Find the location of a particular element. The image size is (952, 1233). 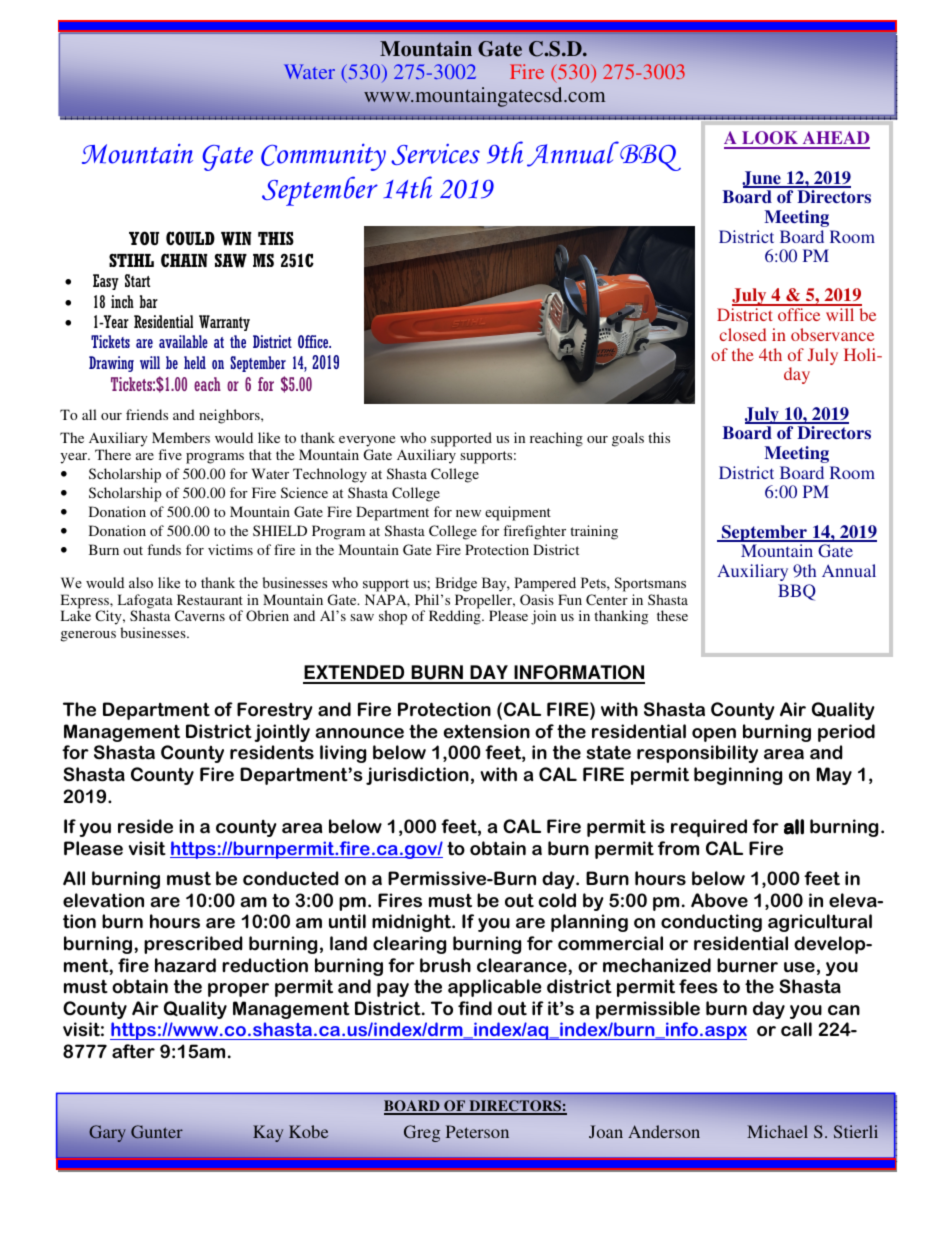

these is located at coordinates (672, 615).
